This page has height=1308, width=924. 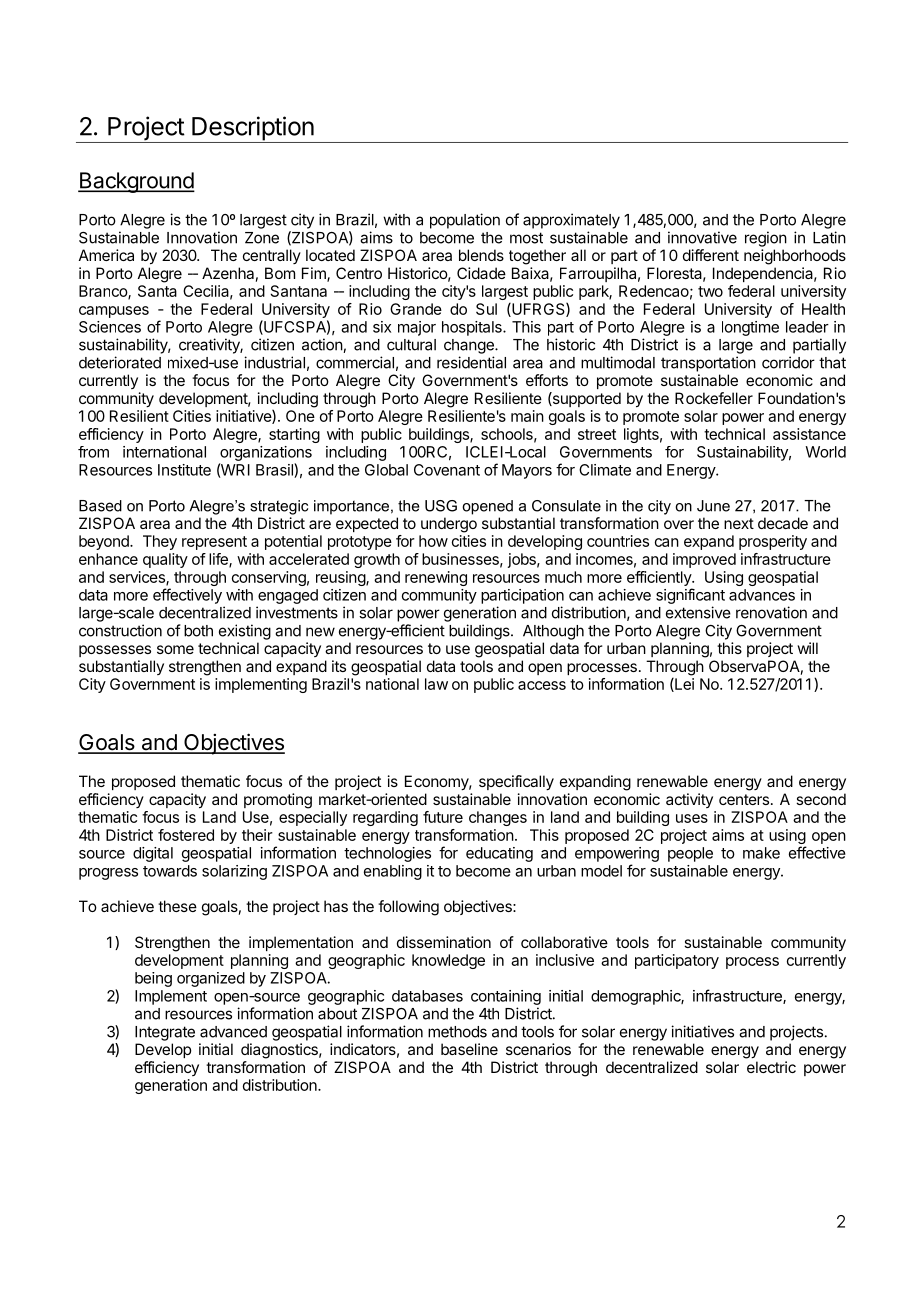 What do you see at coordinates (165, 1033) in the page?
I see `Integrate` at bounding box center [165, 1033].
